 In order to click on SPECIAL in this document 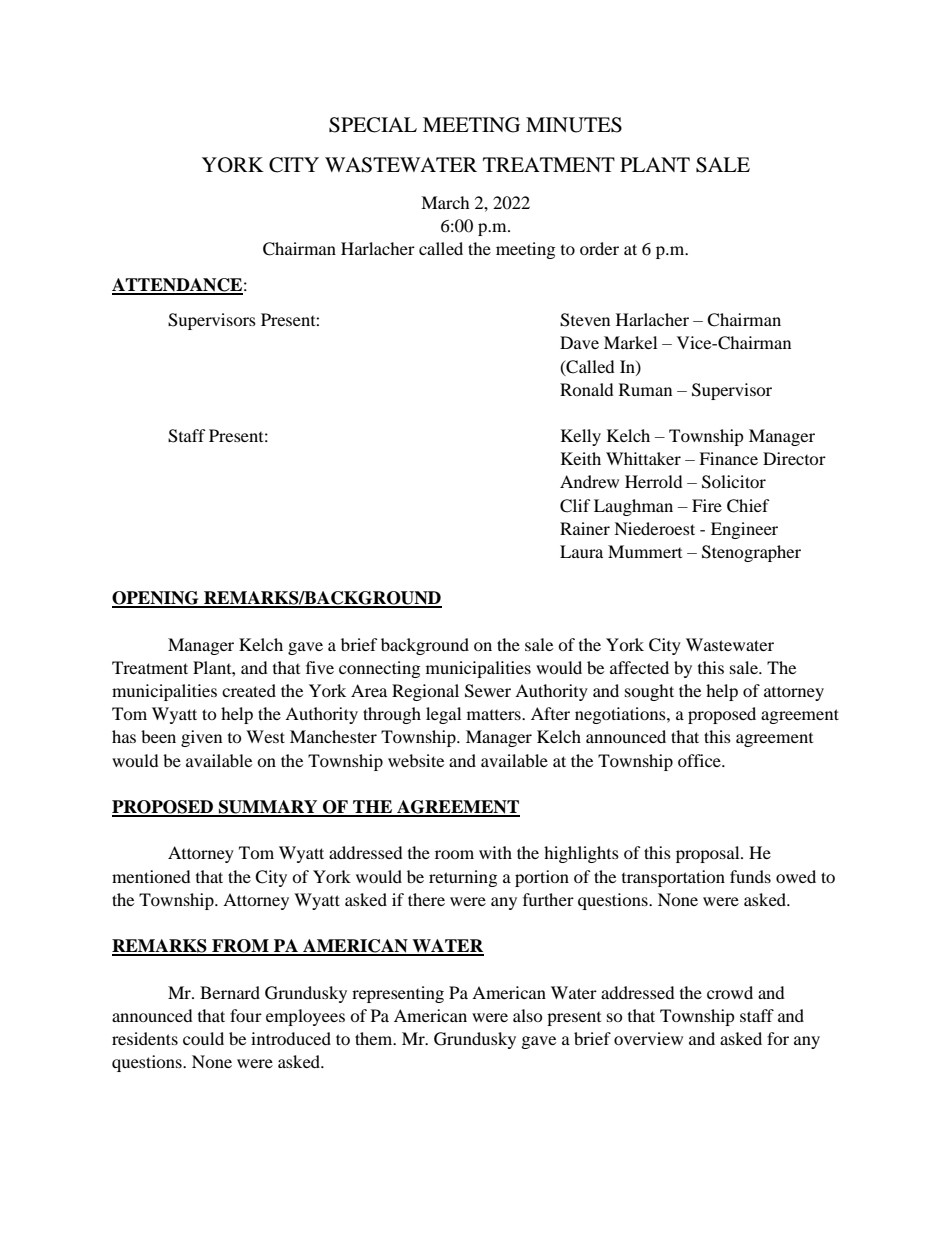, I will do `click(373, 125)`.
